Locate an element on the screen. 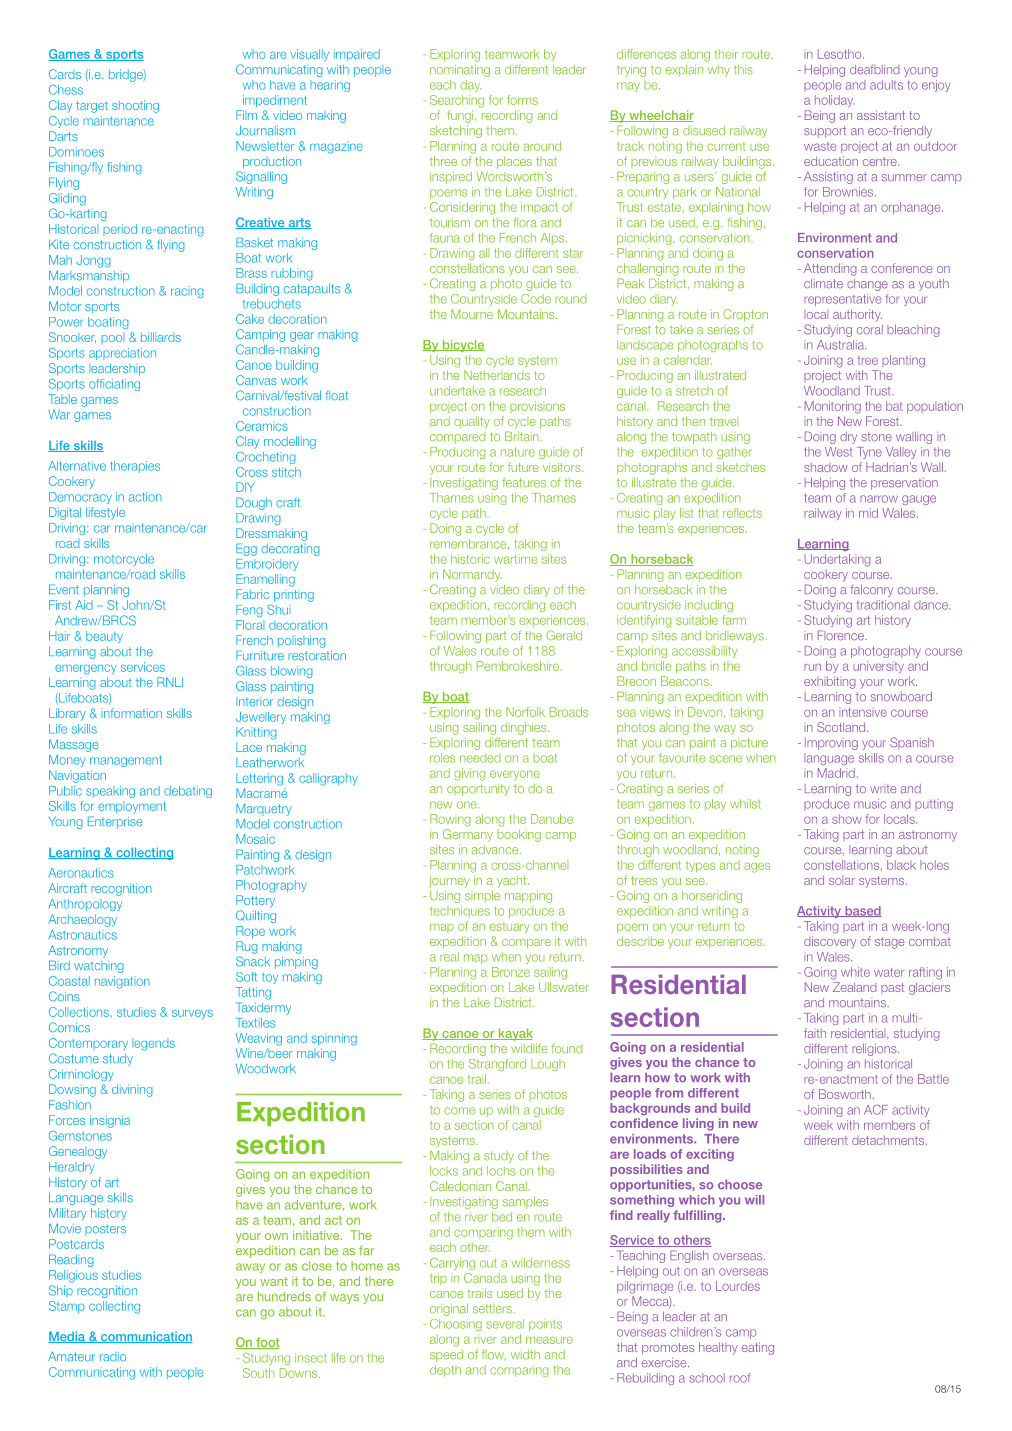 This screenshot has width=1012, height=1431. holiday is located at coordinates (834, 101).
